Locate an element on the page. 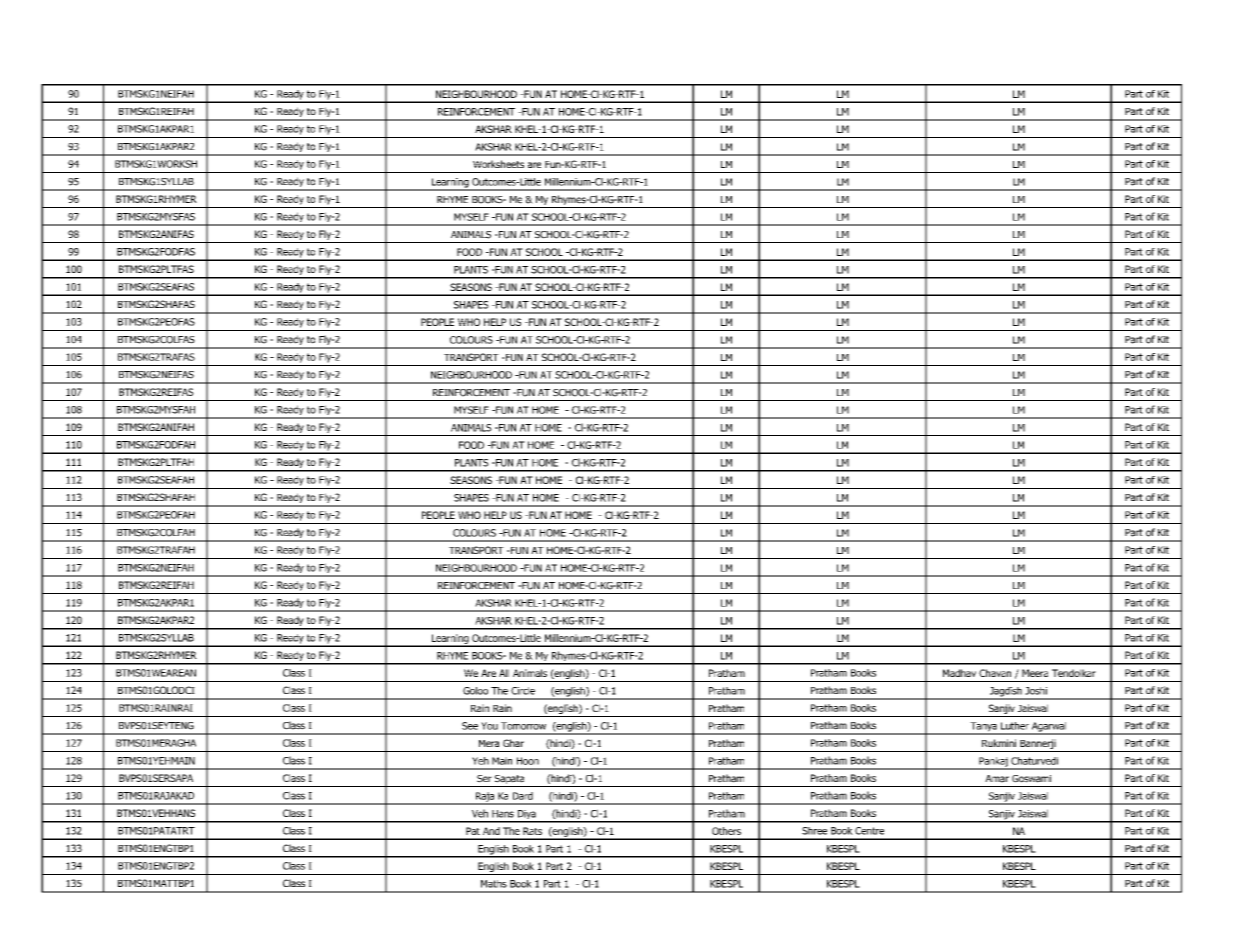 This page has width=1233, height=952. Rats is located at coordinates (532, 831).
